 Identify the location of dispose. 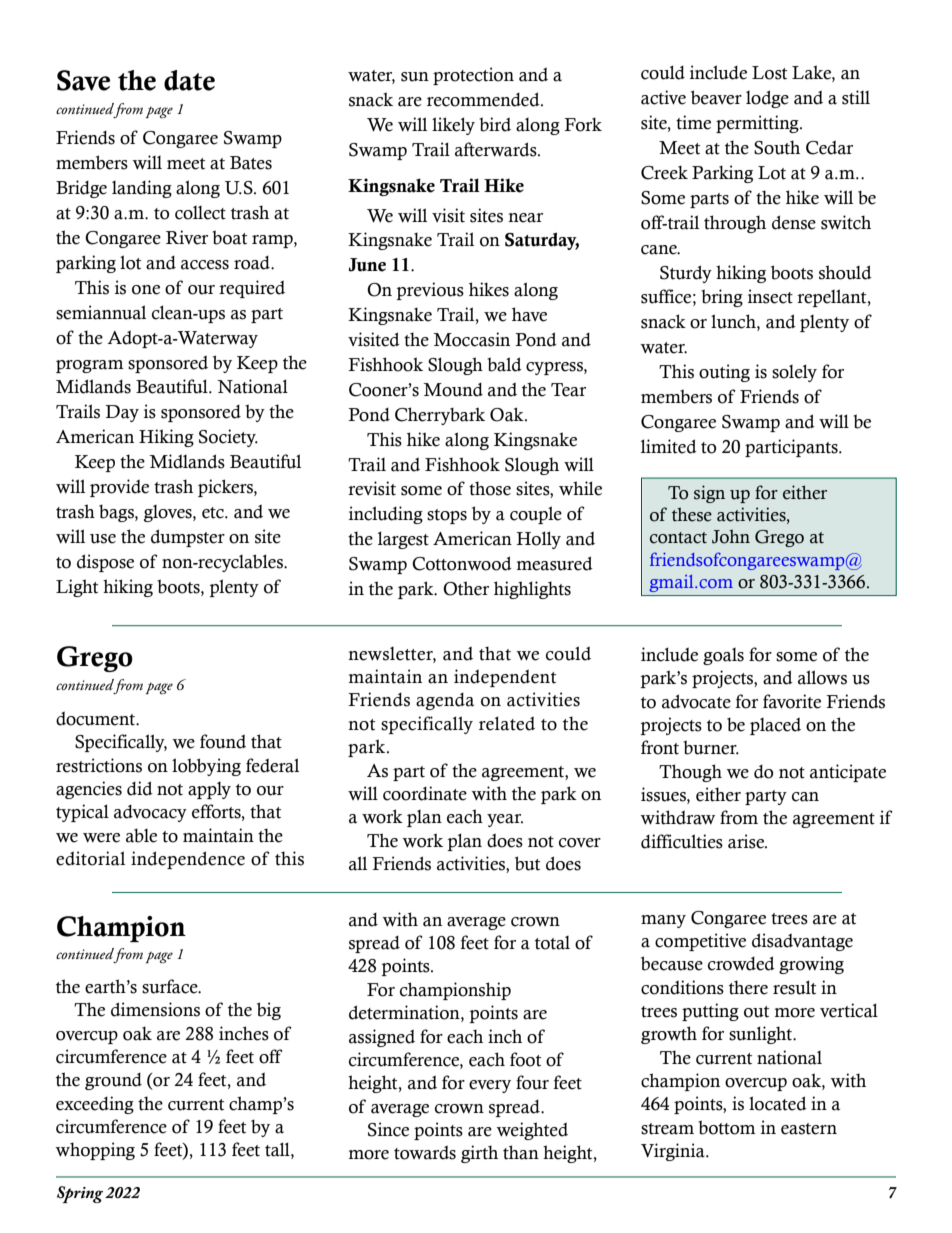
(105, 563).
